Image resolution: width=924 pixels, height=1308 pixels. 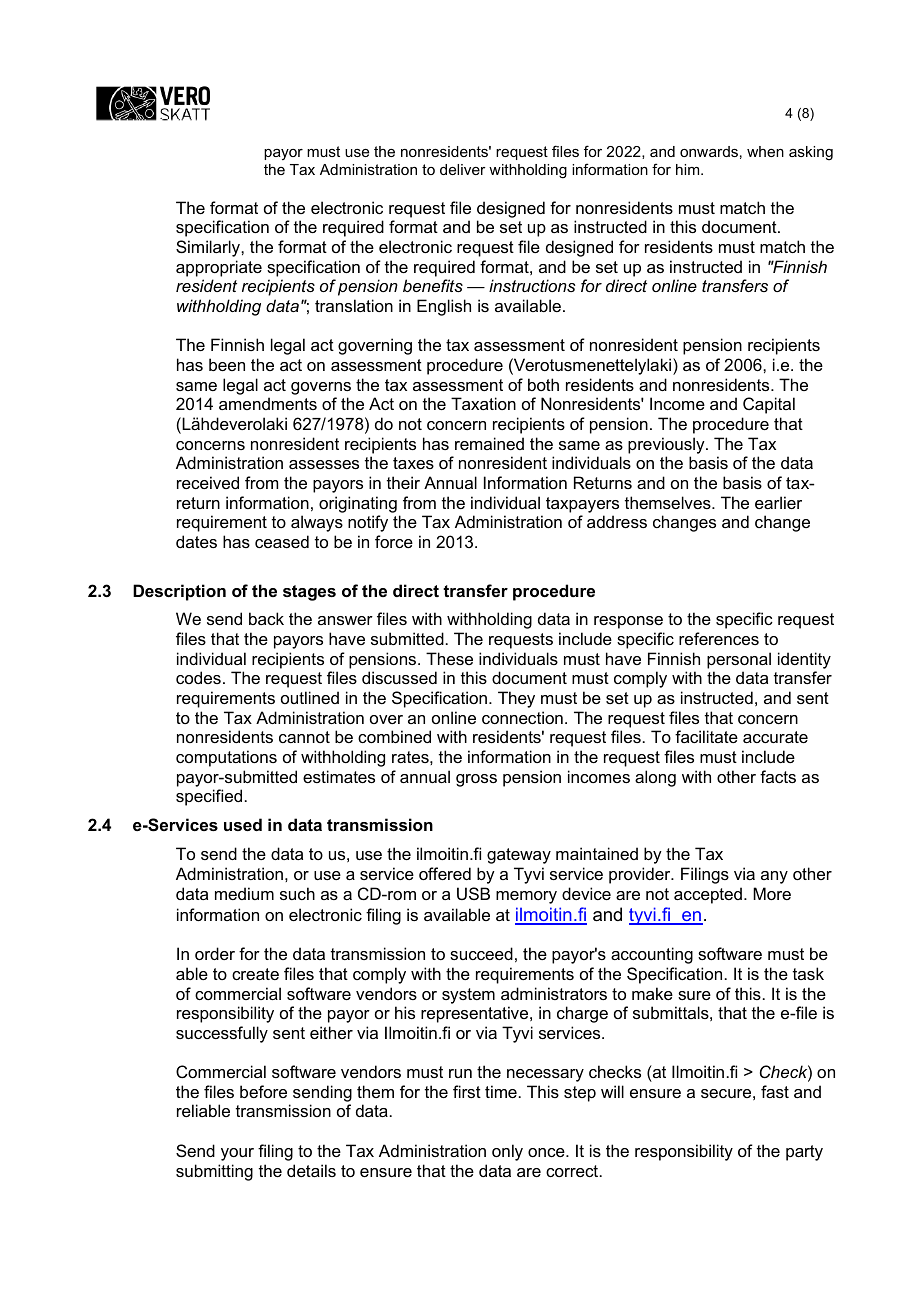 I want to click on These, so click(x=449, y=658).
